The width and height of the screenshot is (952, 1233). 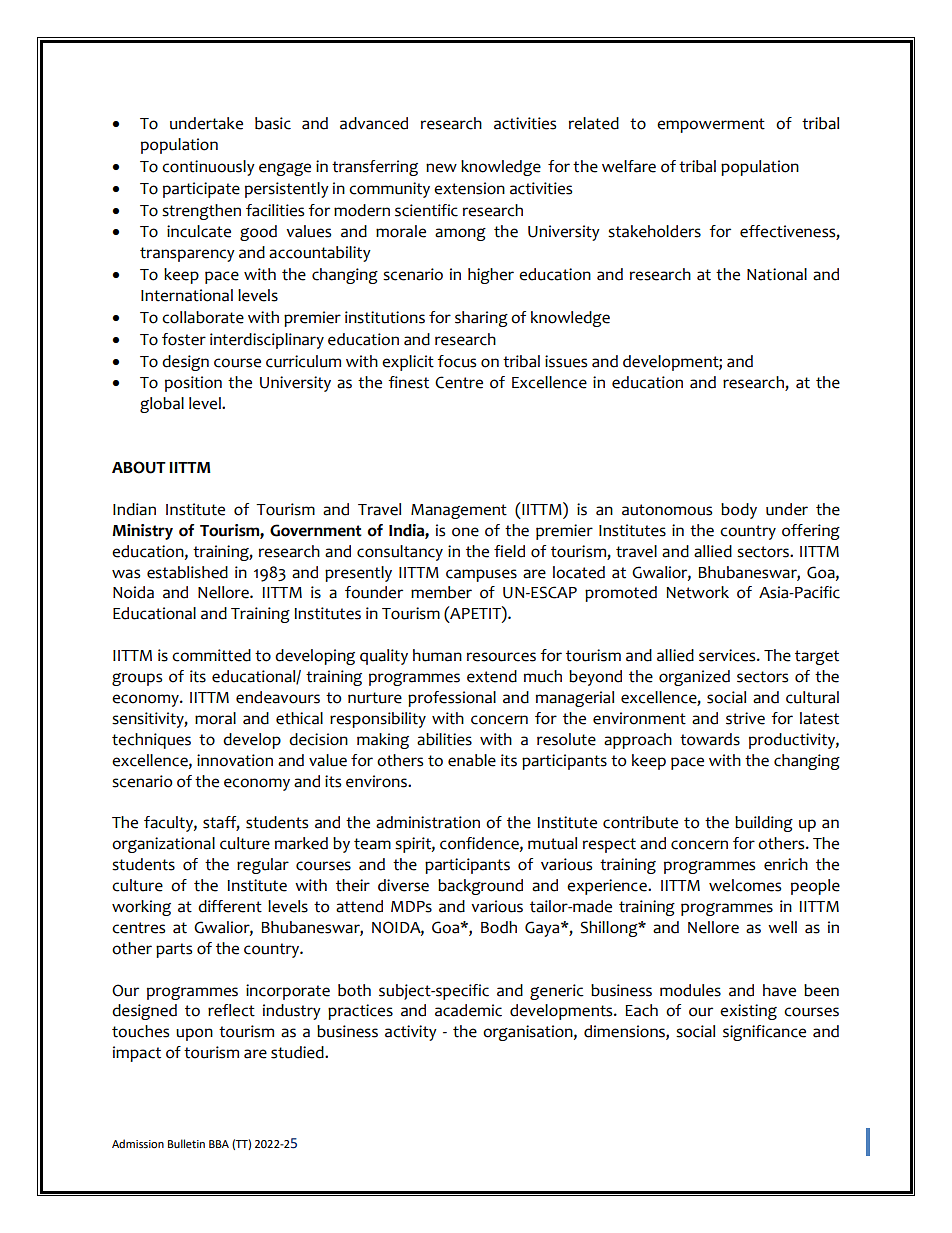 What do you see at coordinates (235, 760) in the screenshot?
I see `innovation` at bounding box center [235, 760].
